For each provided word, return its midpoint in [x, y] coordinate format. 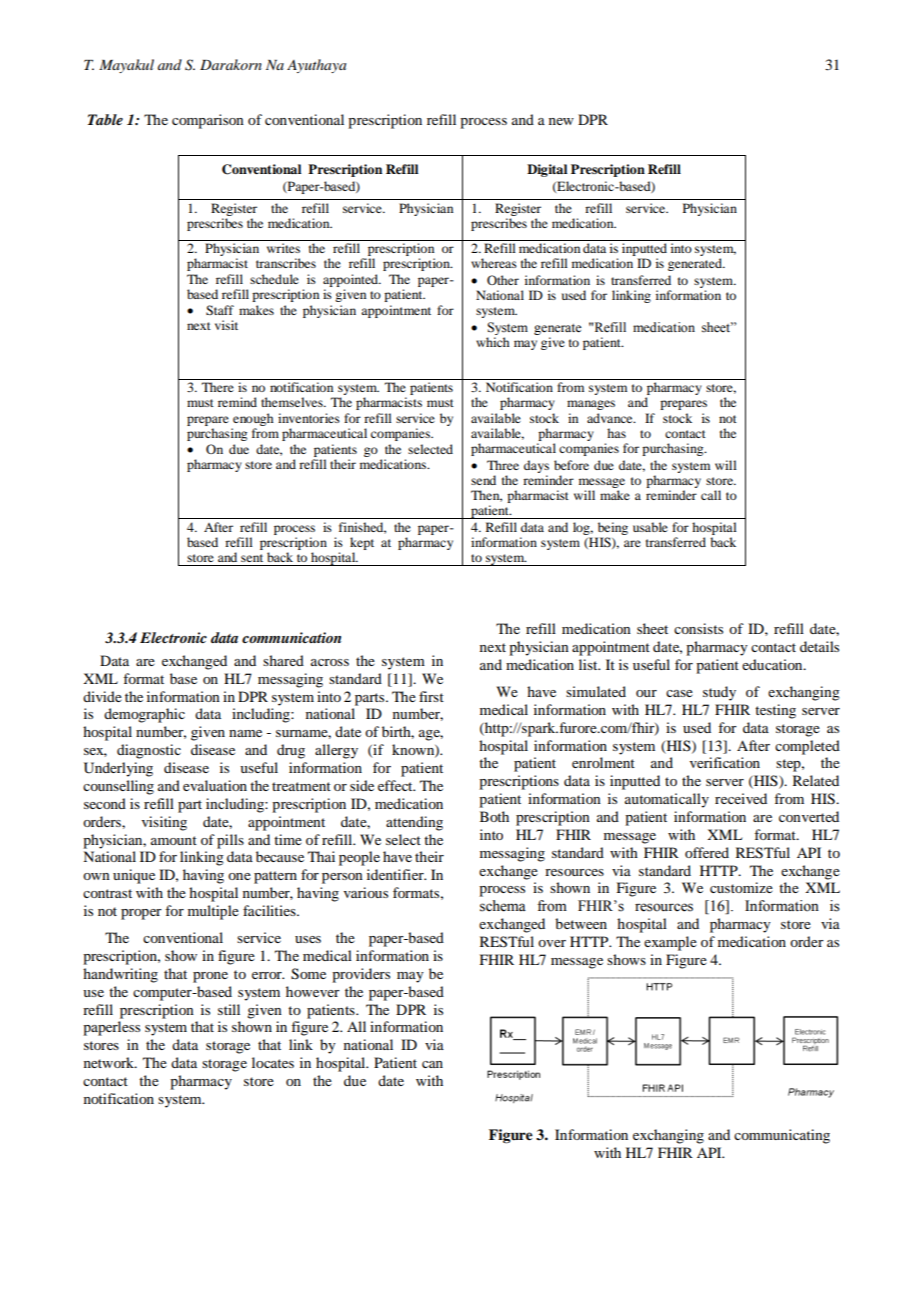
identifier [396, 874]
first [431, 696]
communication [291, 637]
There [218, 387]
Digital [547, 170]
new [561, 121]
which [492, 342]
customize [741, 887]
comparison [208, 121]
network [110, 1062]
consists [698, 628]
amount [174, 840]
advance [611, 418]
